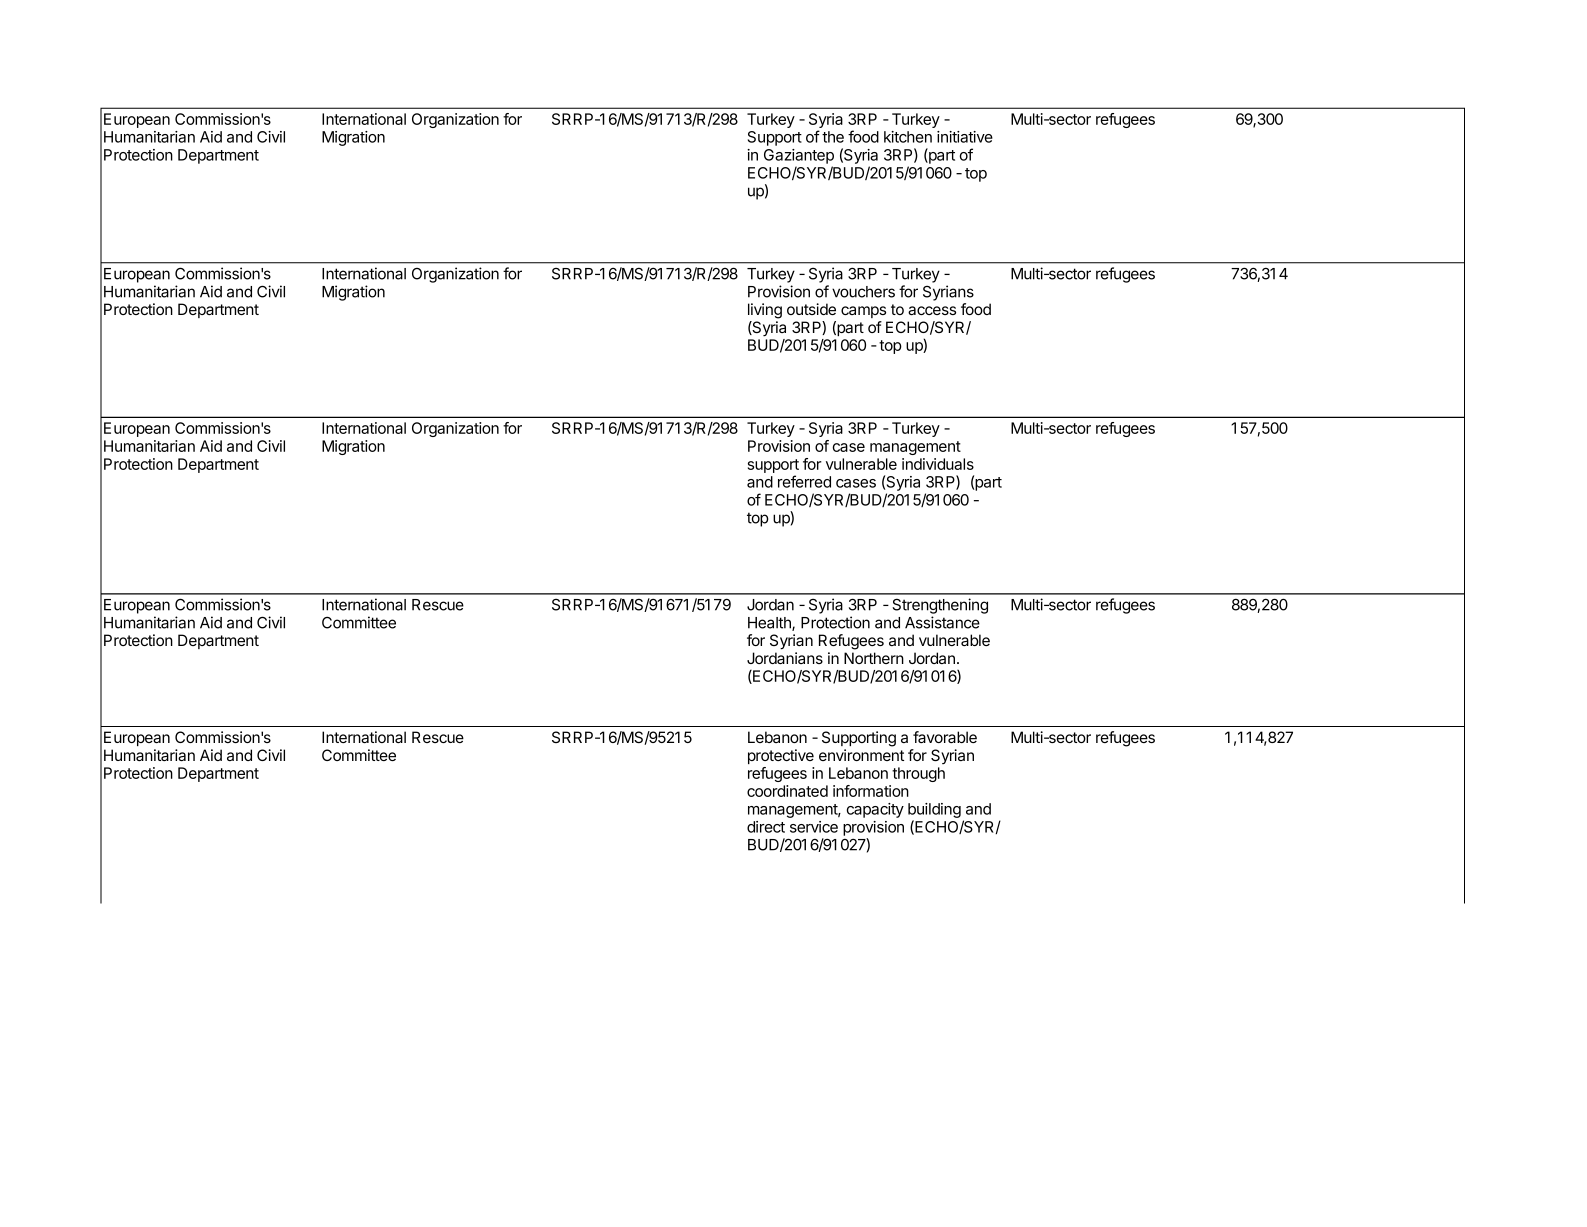  Describe the element at coordinates (871, 791) in the image. I see `information` at that location.
